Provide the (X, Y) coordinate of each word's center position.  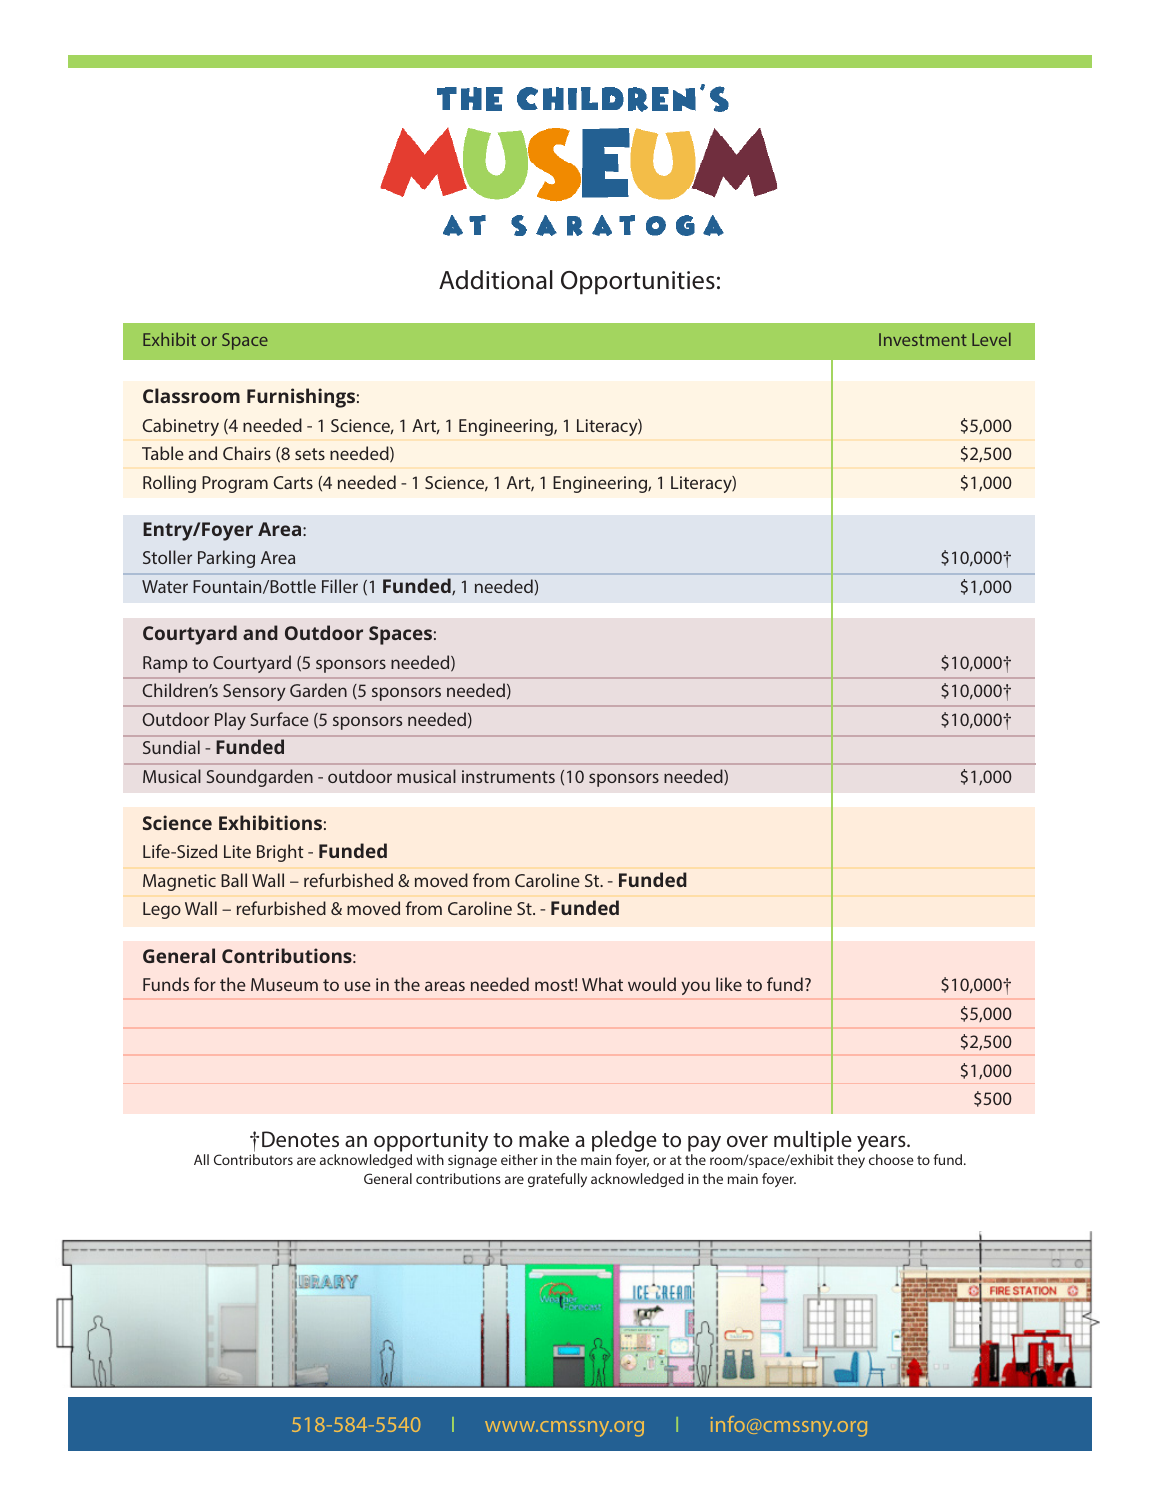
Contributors (253, 1159)
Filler (340, 586)
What (602, 984)
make (544, 1139)
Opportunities (638, 283)
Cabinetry (181, 427)
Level (991, 339)
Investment (923, 339)
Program (235, 484)
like (729, 984)
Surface (280, 719)
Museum (284, 984)
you (696, 988)
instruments (508, 776)
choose (891, 1159)
